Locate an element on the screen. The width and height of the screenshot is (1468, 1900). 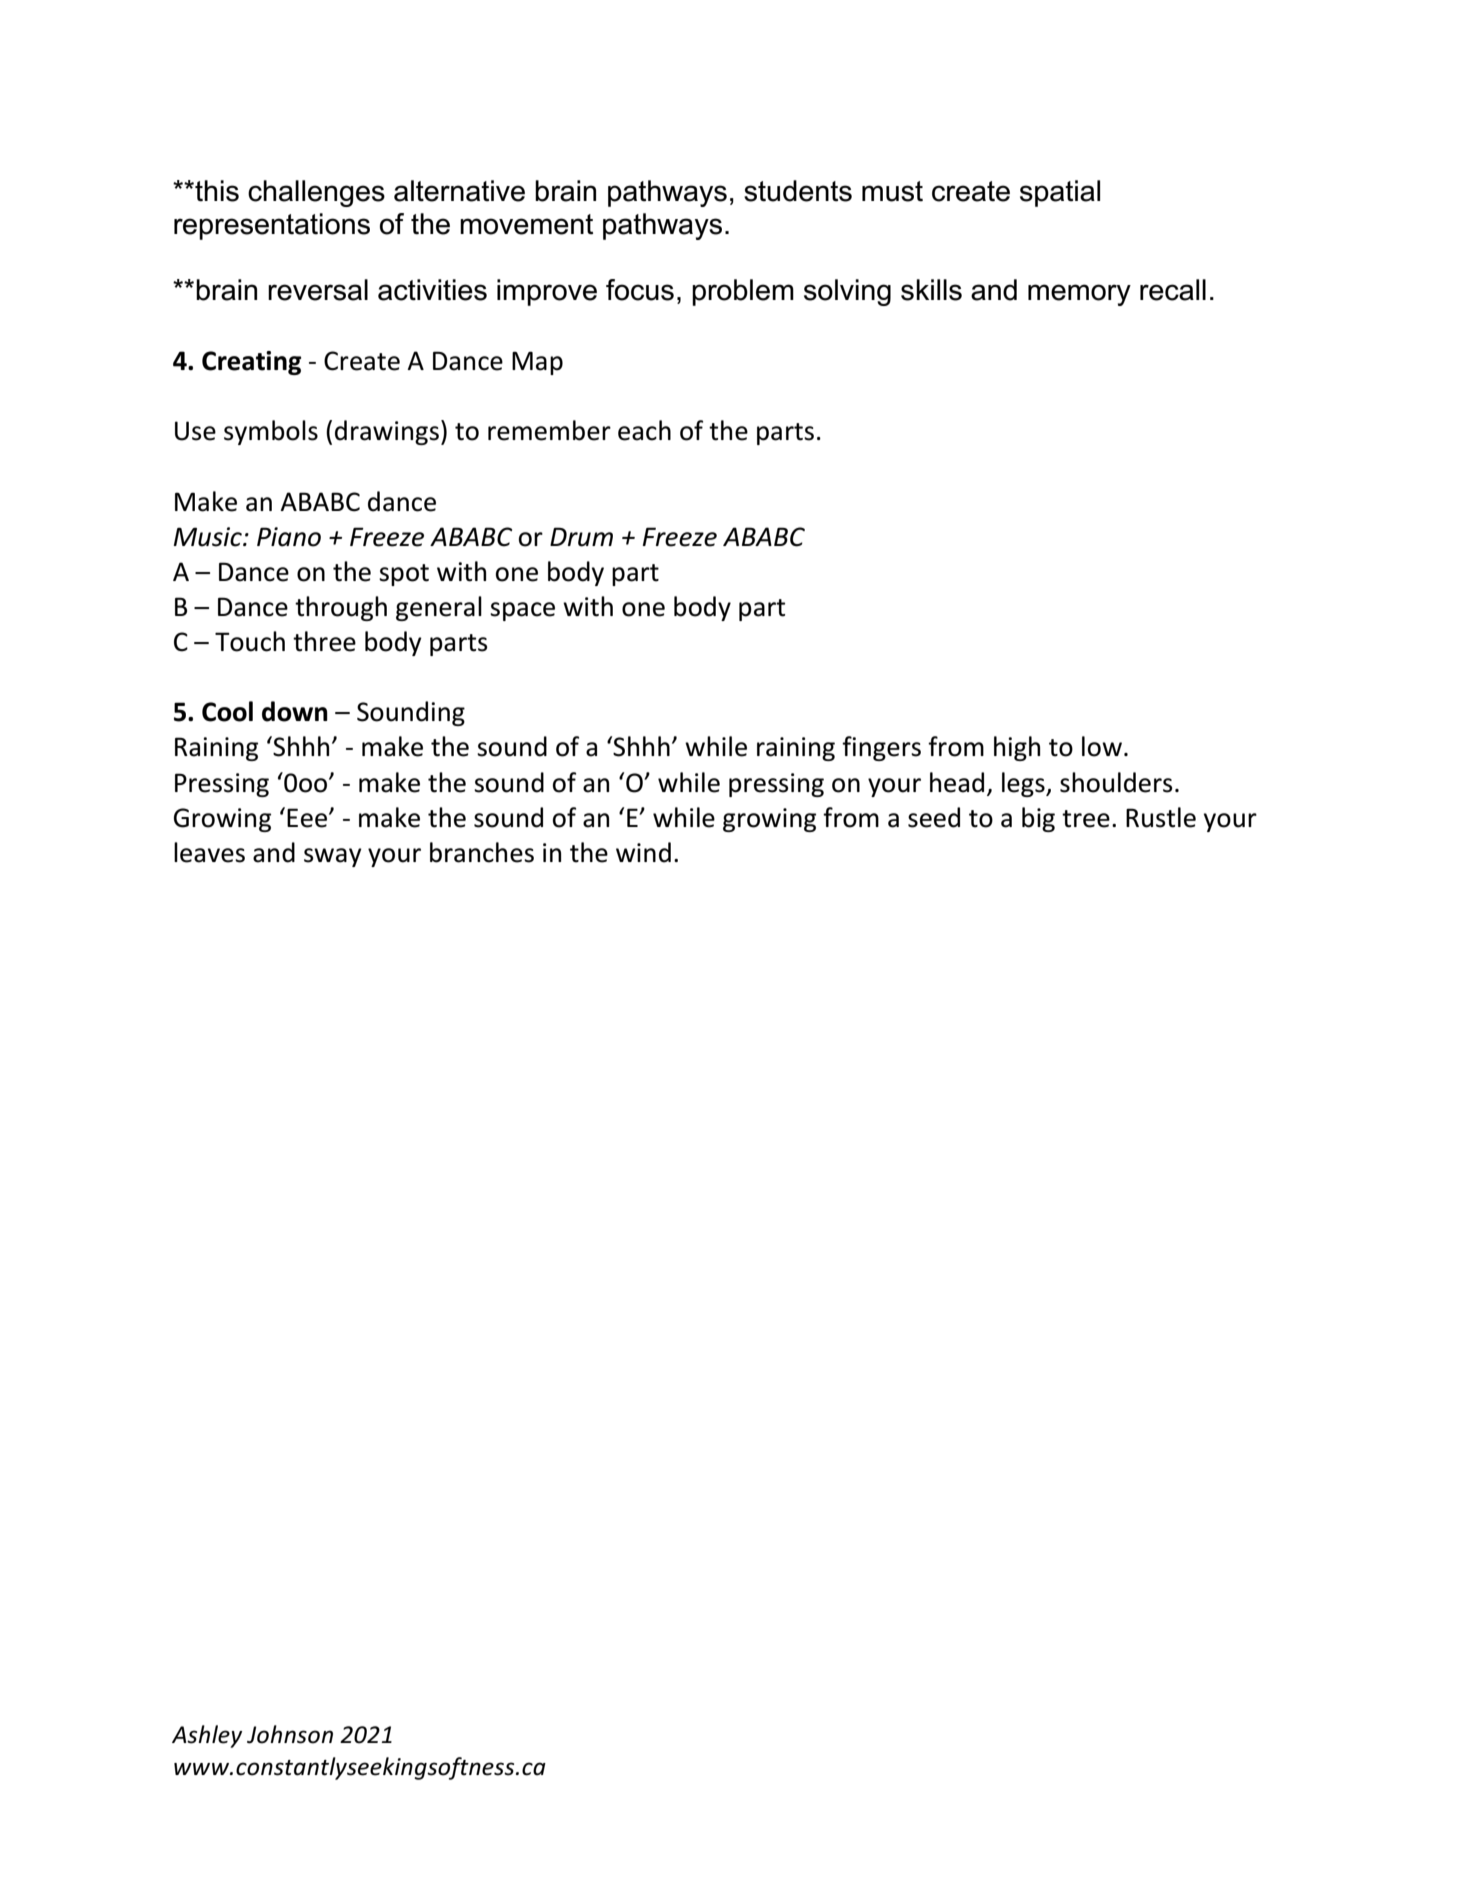
Ashley is located at coordinates (207, 1736).
